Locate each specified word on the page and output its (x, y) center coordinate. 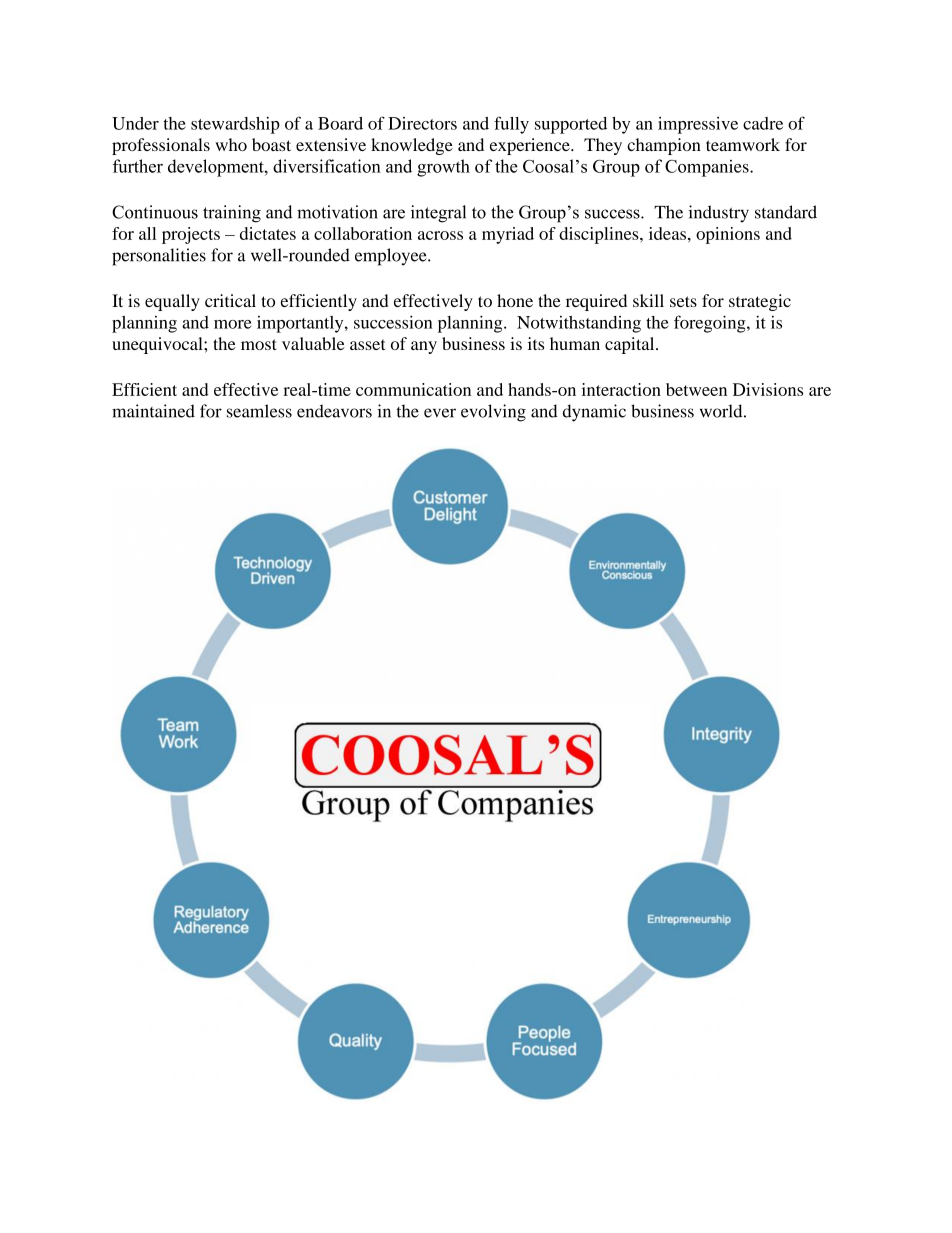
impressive (698, 125)
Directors (422, 123)
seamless (259, 411)
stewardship (235, 125)
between (696, 389)
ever (440, 413)
